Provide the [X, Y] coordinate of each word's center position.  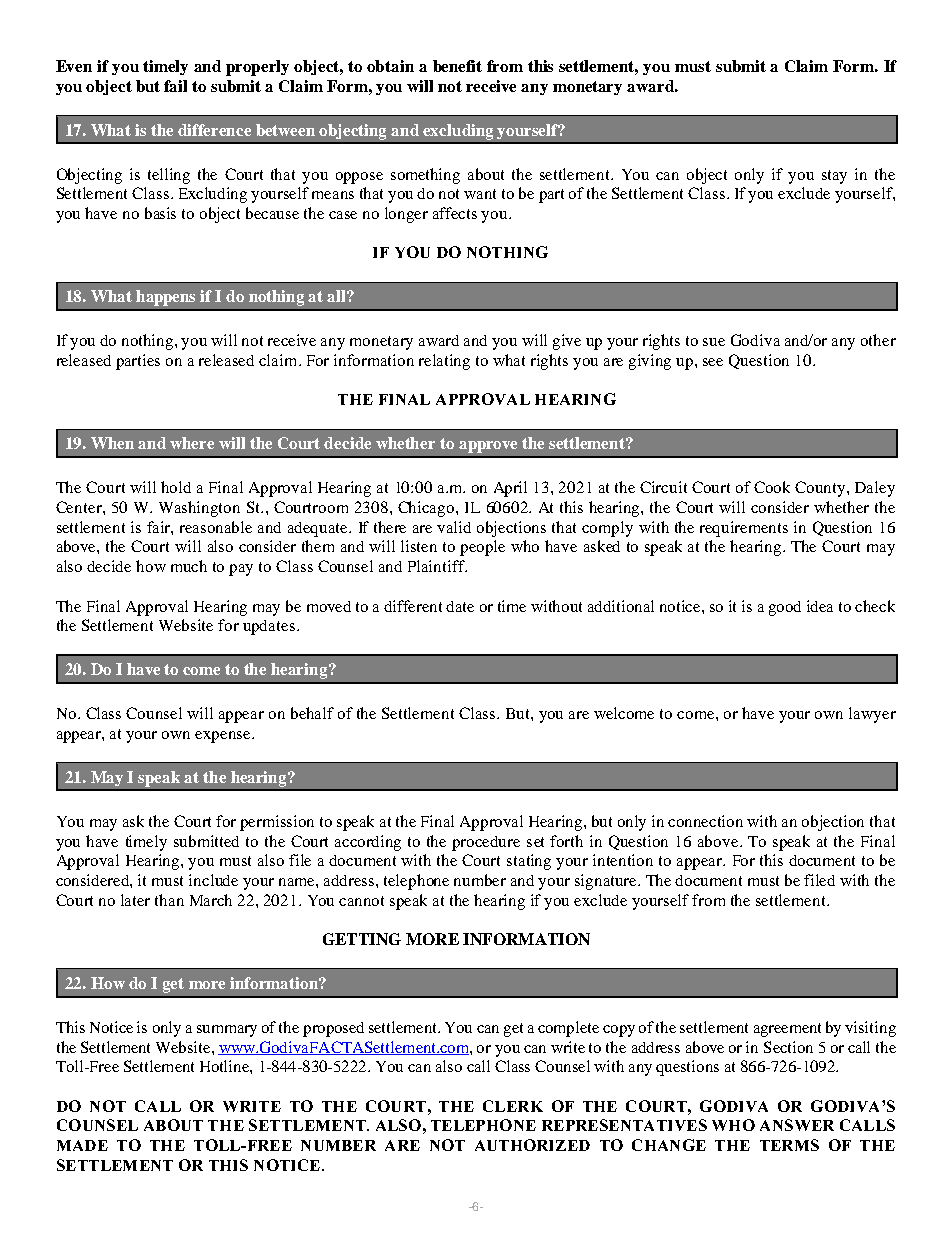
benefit [457, 66]
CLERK [513, 1106]
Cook [772, 487]
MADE [82, 1145]
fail [175, 86]
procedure [486, 843]
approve [488, 447]
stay [834, 177]
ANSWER [797, 1125]
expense [224, 737]
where [192, 443]
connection [705, 821]
